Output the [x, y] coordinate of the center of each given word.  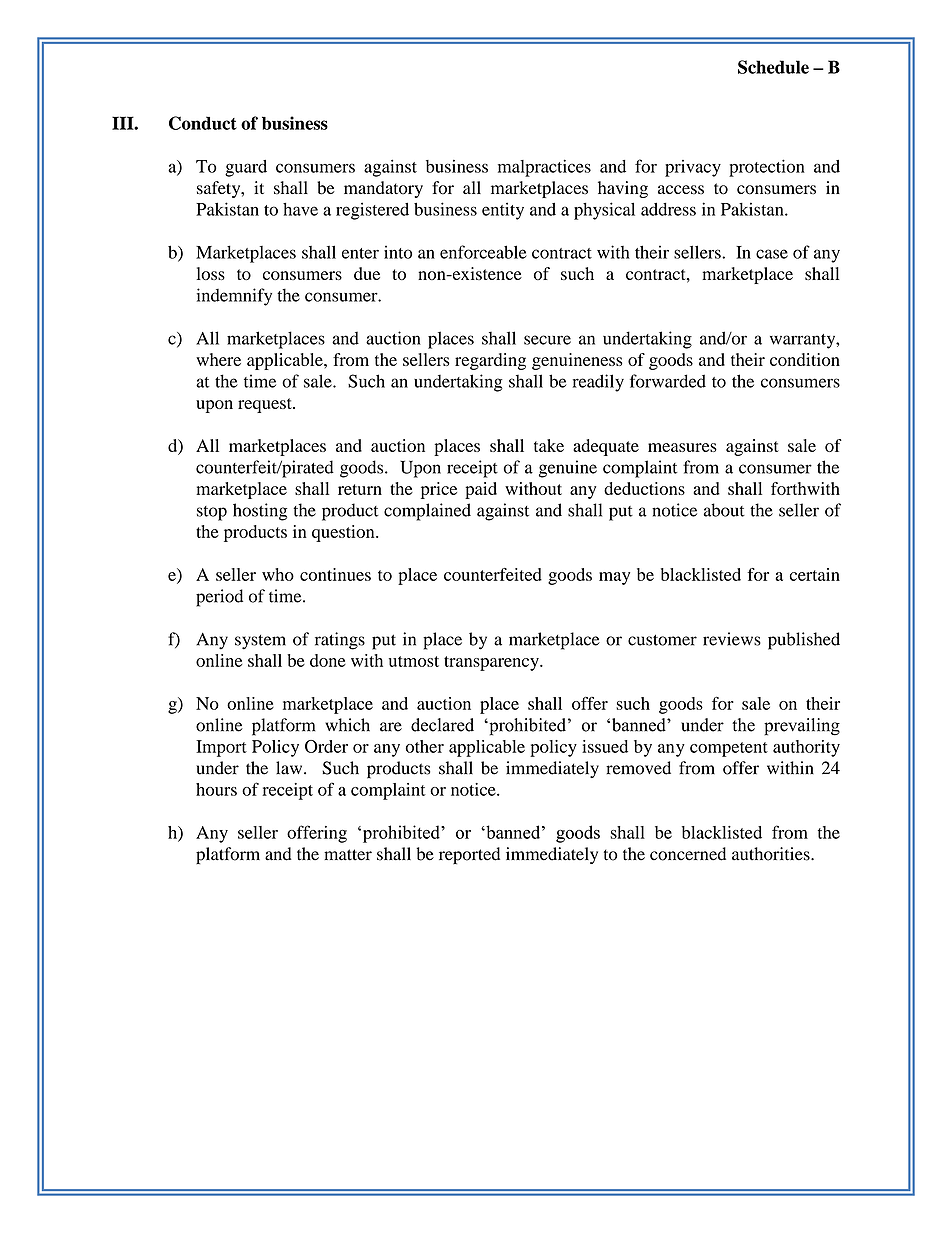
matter [348, 855]
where [218, 359]
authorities [772, 854]
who [278, 574]
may [614, 578]
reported [469, 856]
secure [547, 340]
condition [805, 359]
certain [815, 574]
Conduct [203, 123]
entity [503, 211]
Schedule [773, 67]
